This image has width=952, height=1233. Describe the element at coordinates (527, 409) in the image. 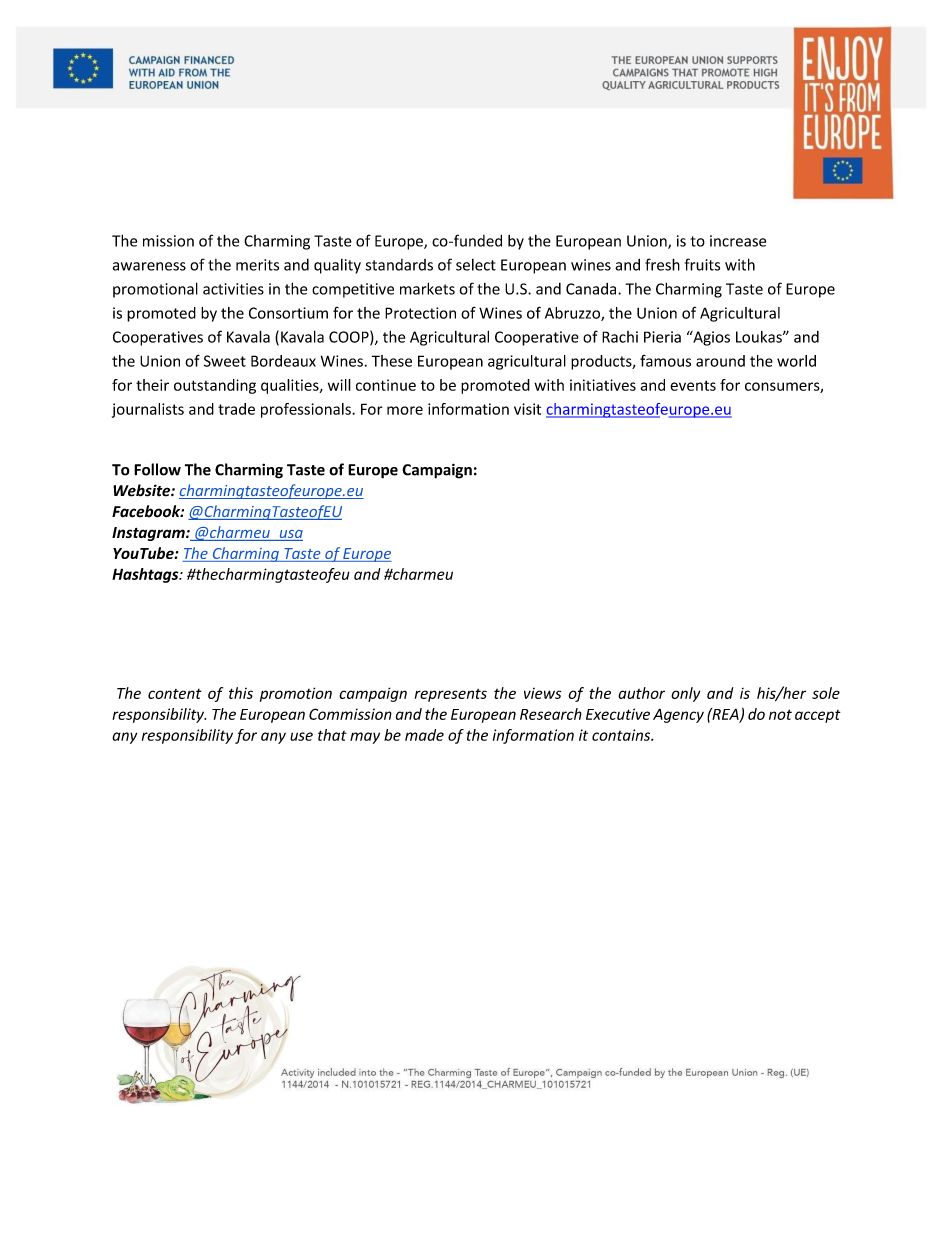

I see `visit` at that location.
